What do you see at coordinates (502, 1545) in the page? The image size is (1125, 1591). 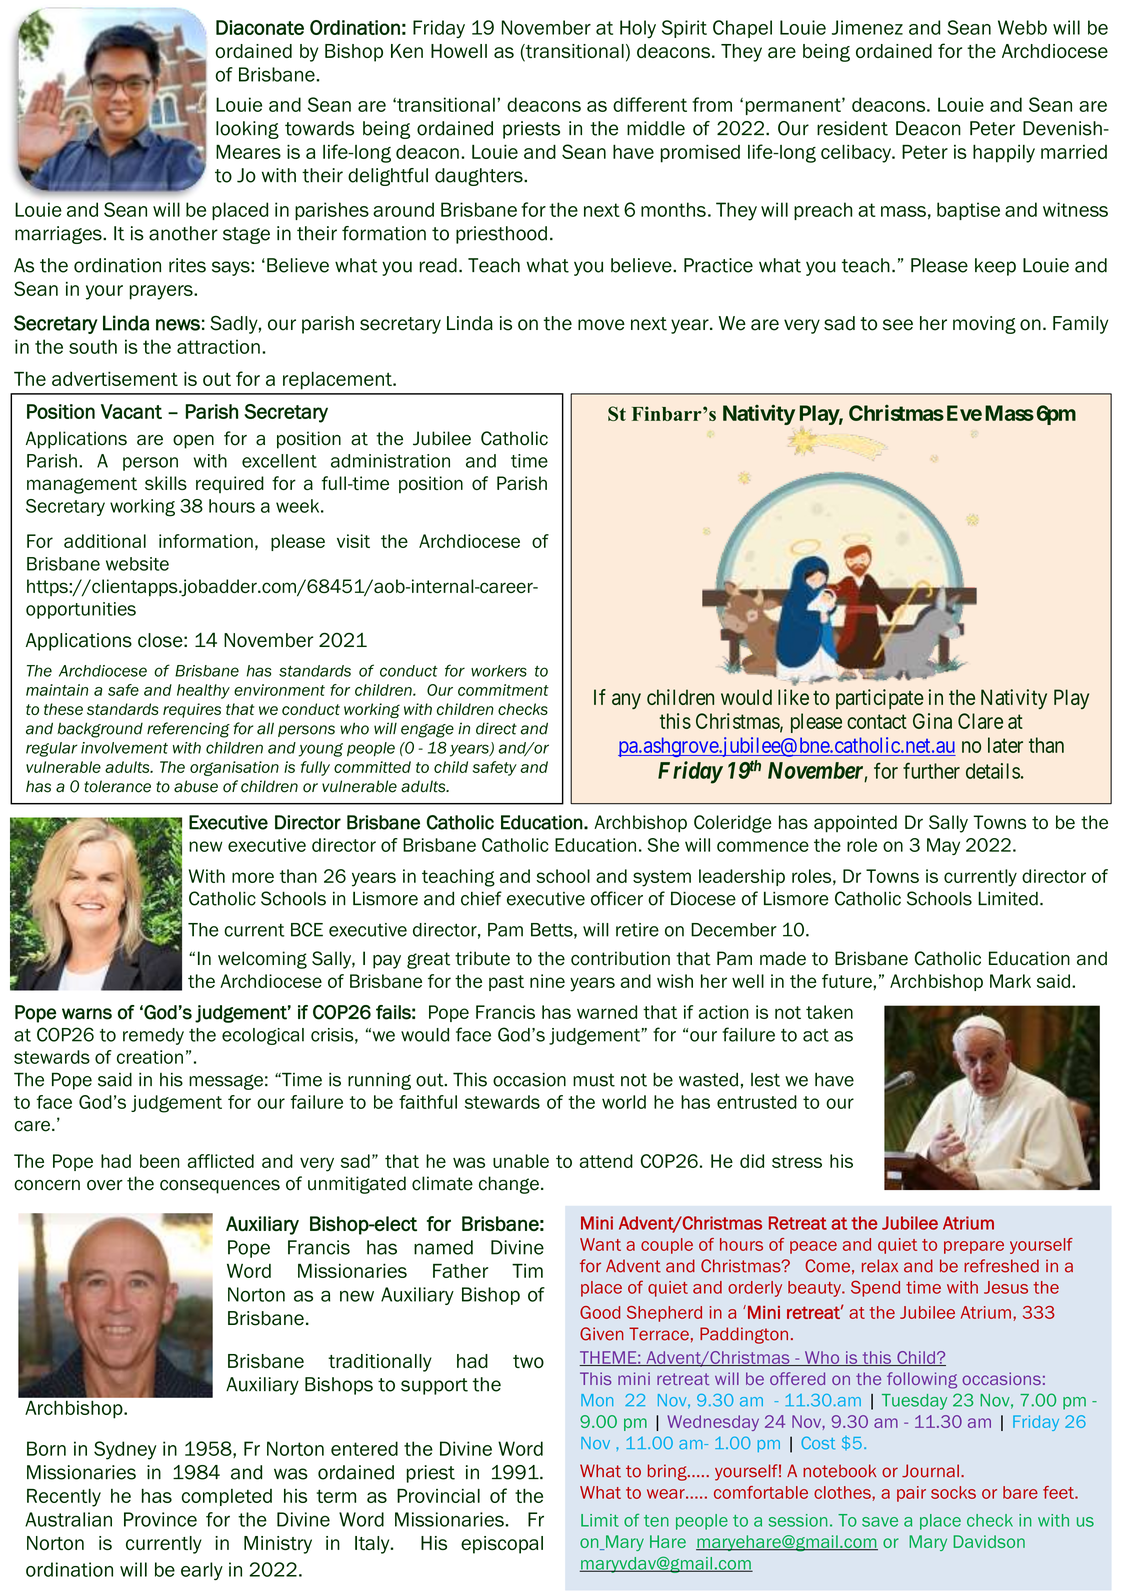 I see `episcopal` at bounding box center [502, 1545].
